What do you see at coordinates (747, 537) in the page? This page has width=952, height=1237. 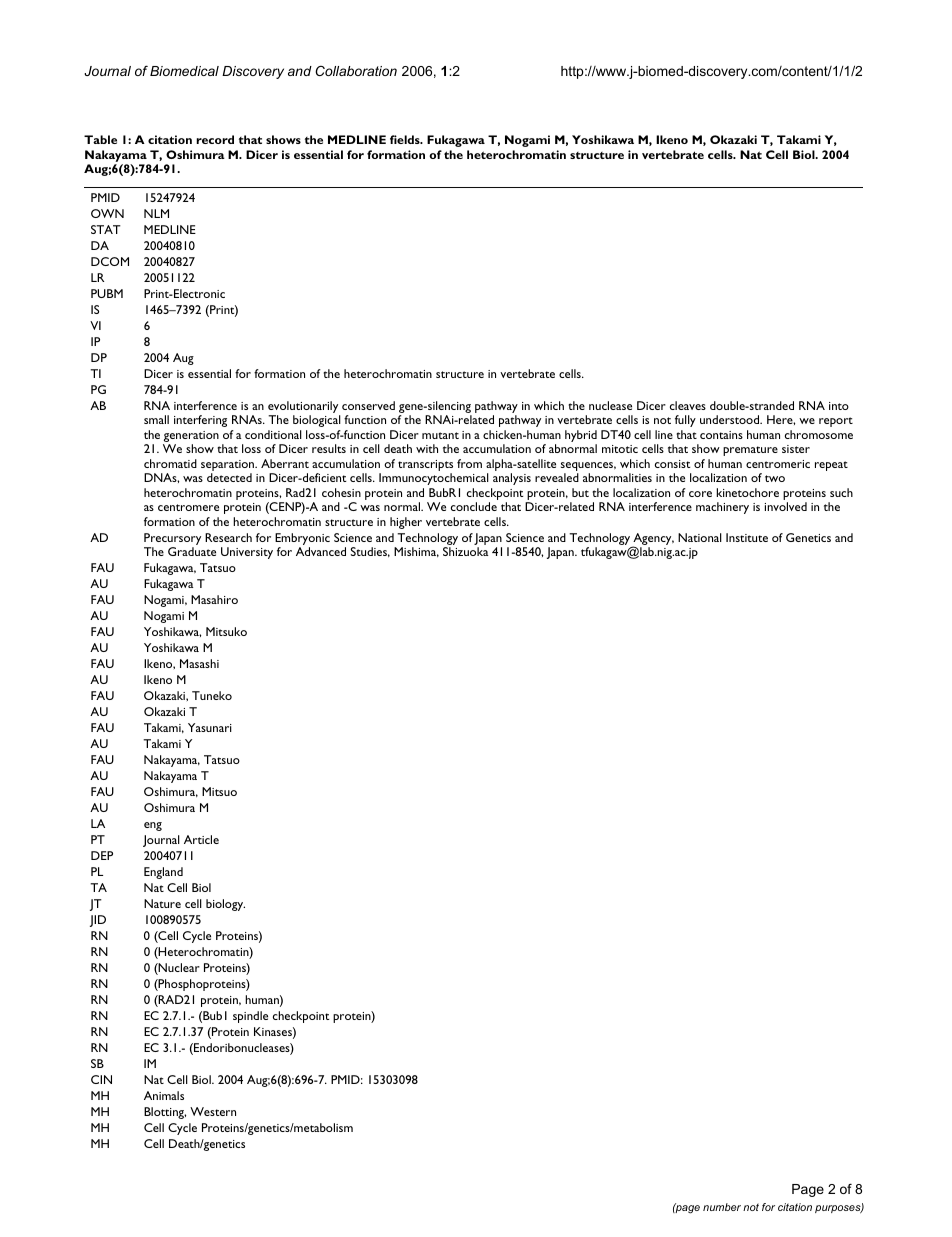 I see `Institute` at bounding box center [747, 537].
